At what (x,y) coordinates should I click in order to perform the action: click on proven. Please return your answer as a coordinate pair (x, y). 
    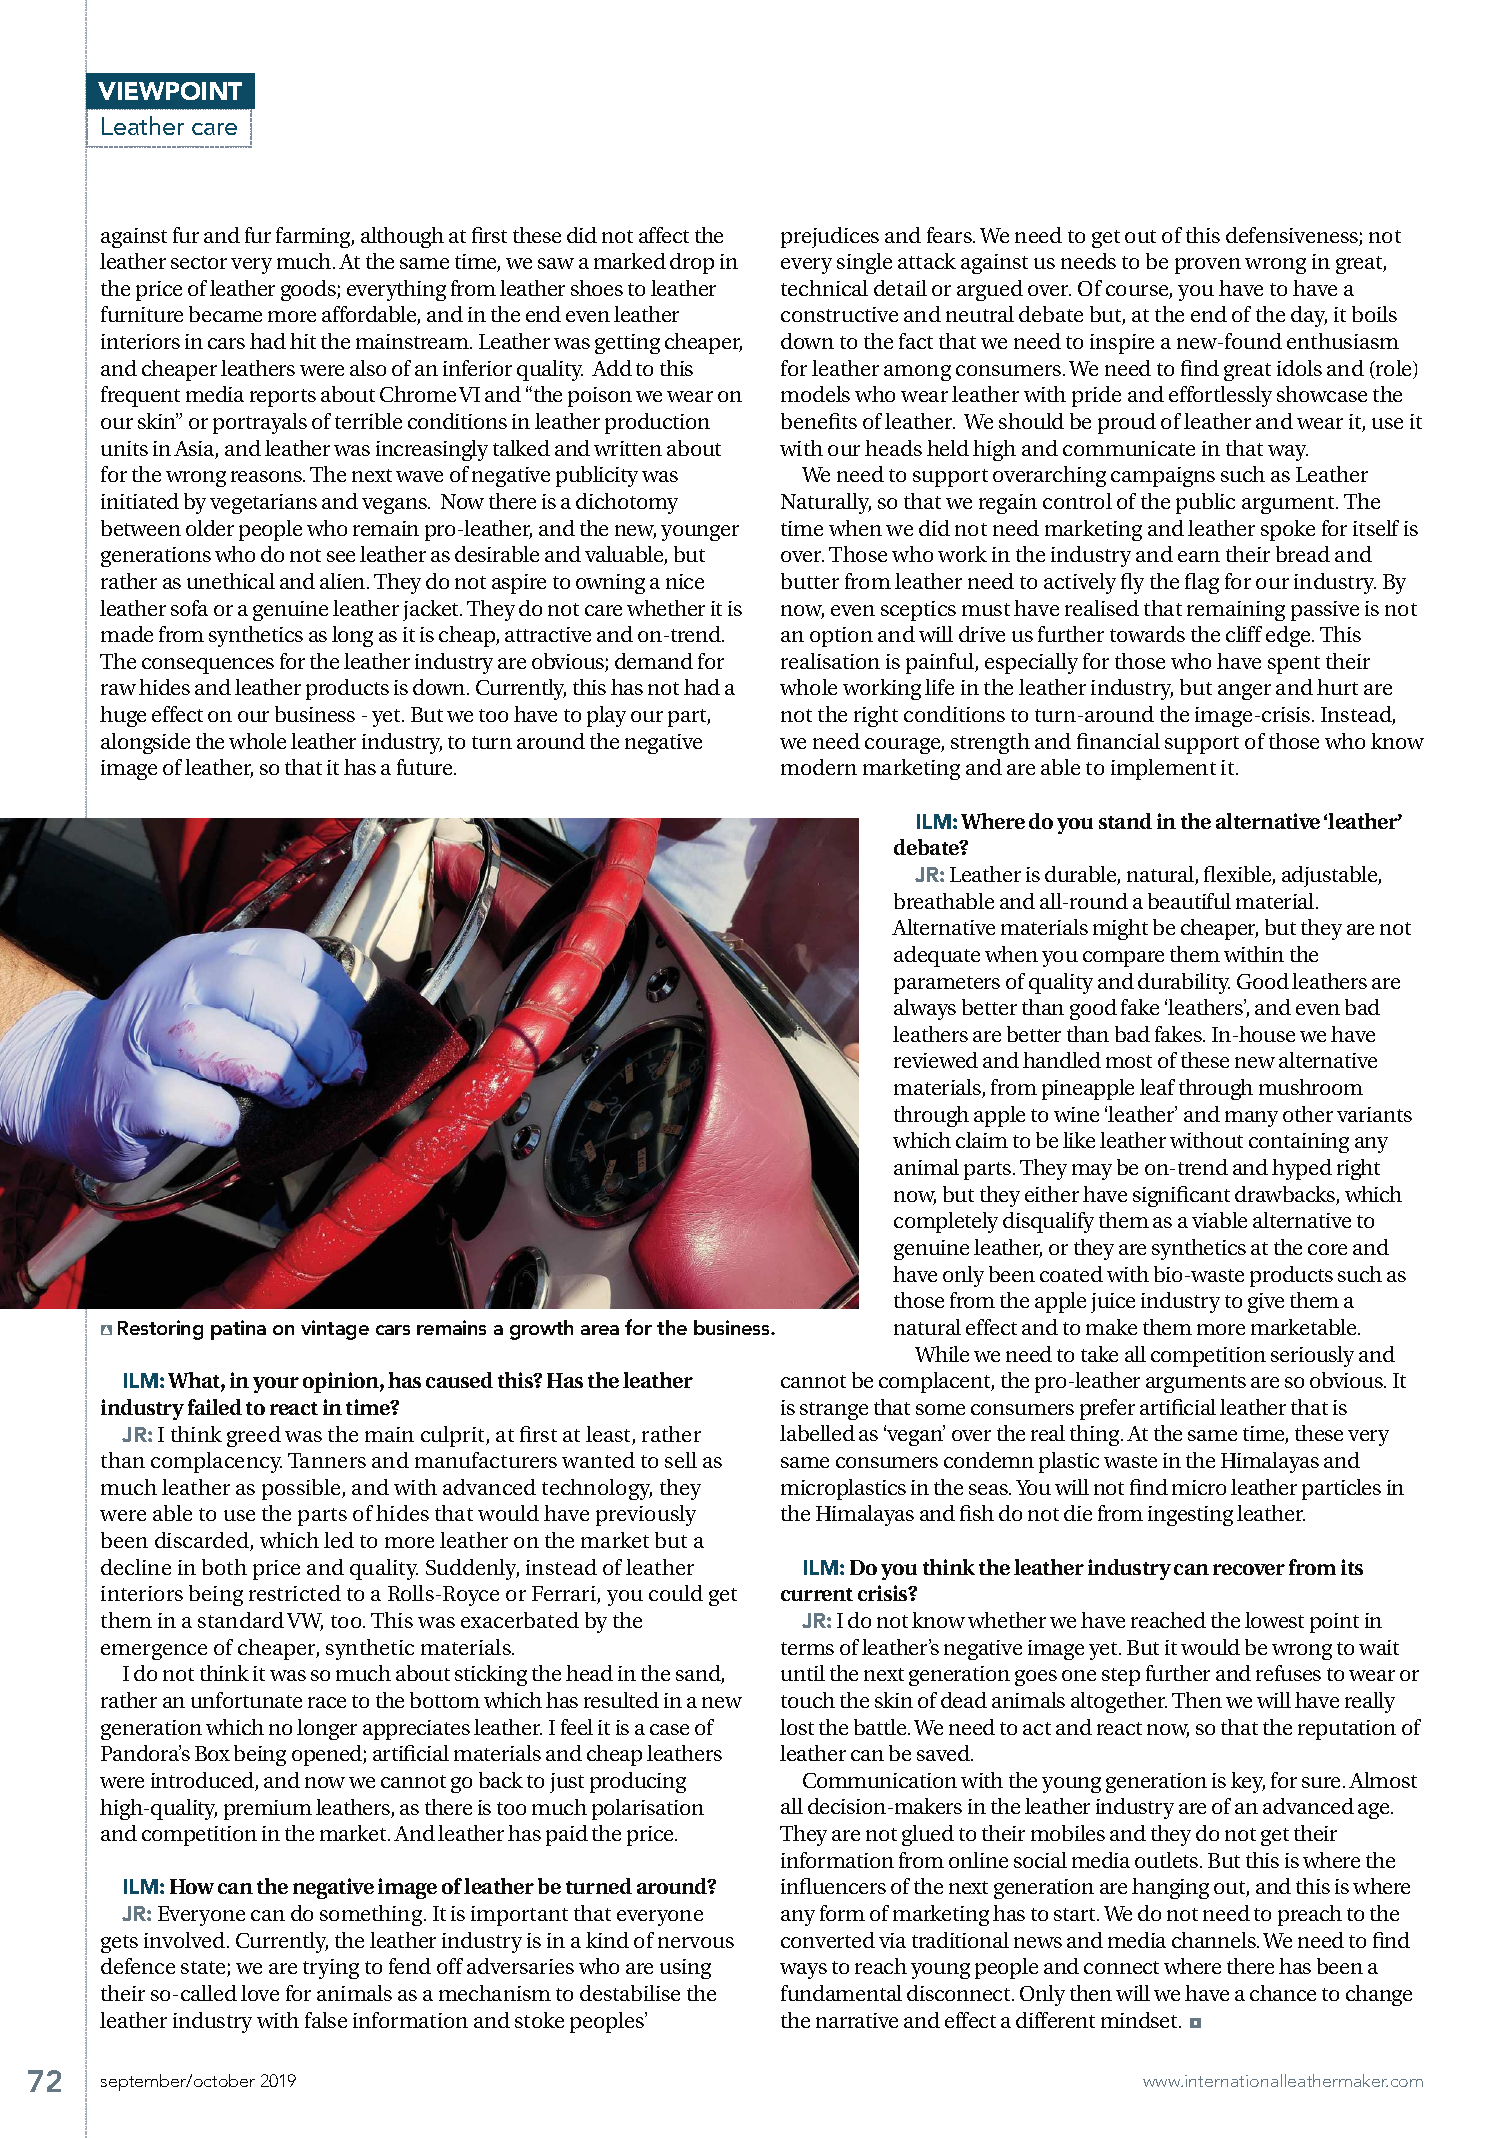
    Looking at the image, I should click on (1208, 266).
